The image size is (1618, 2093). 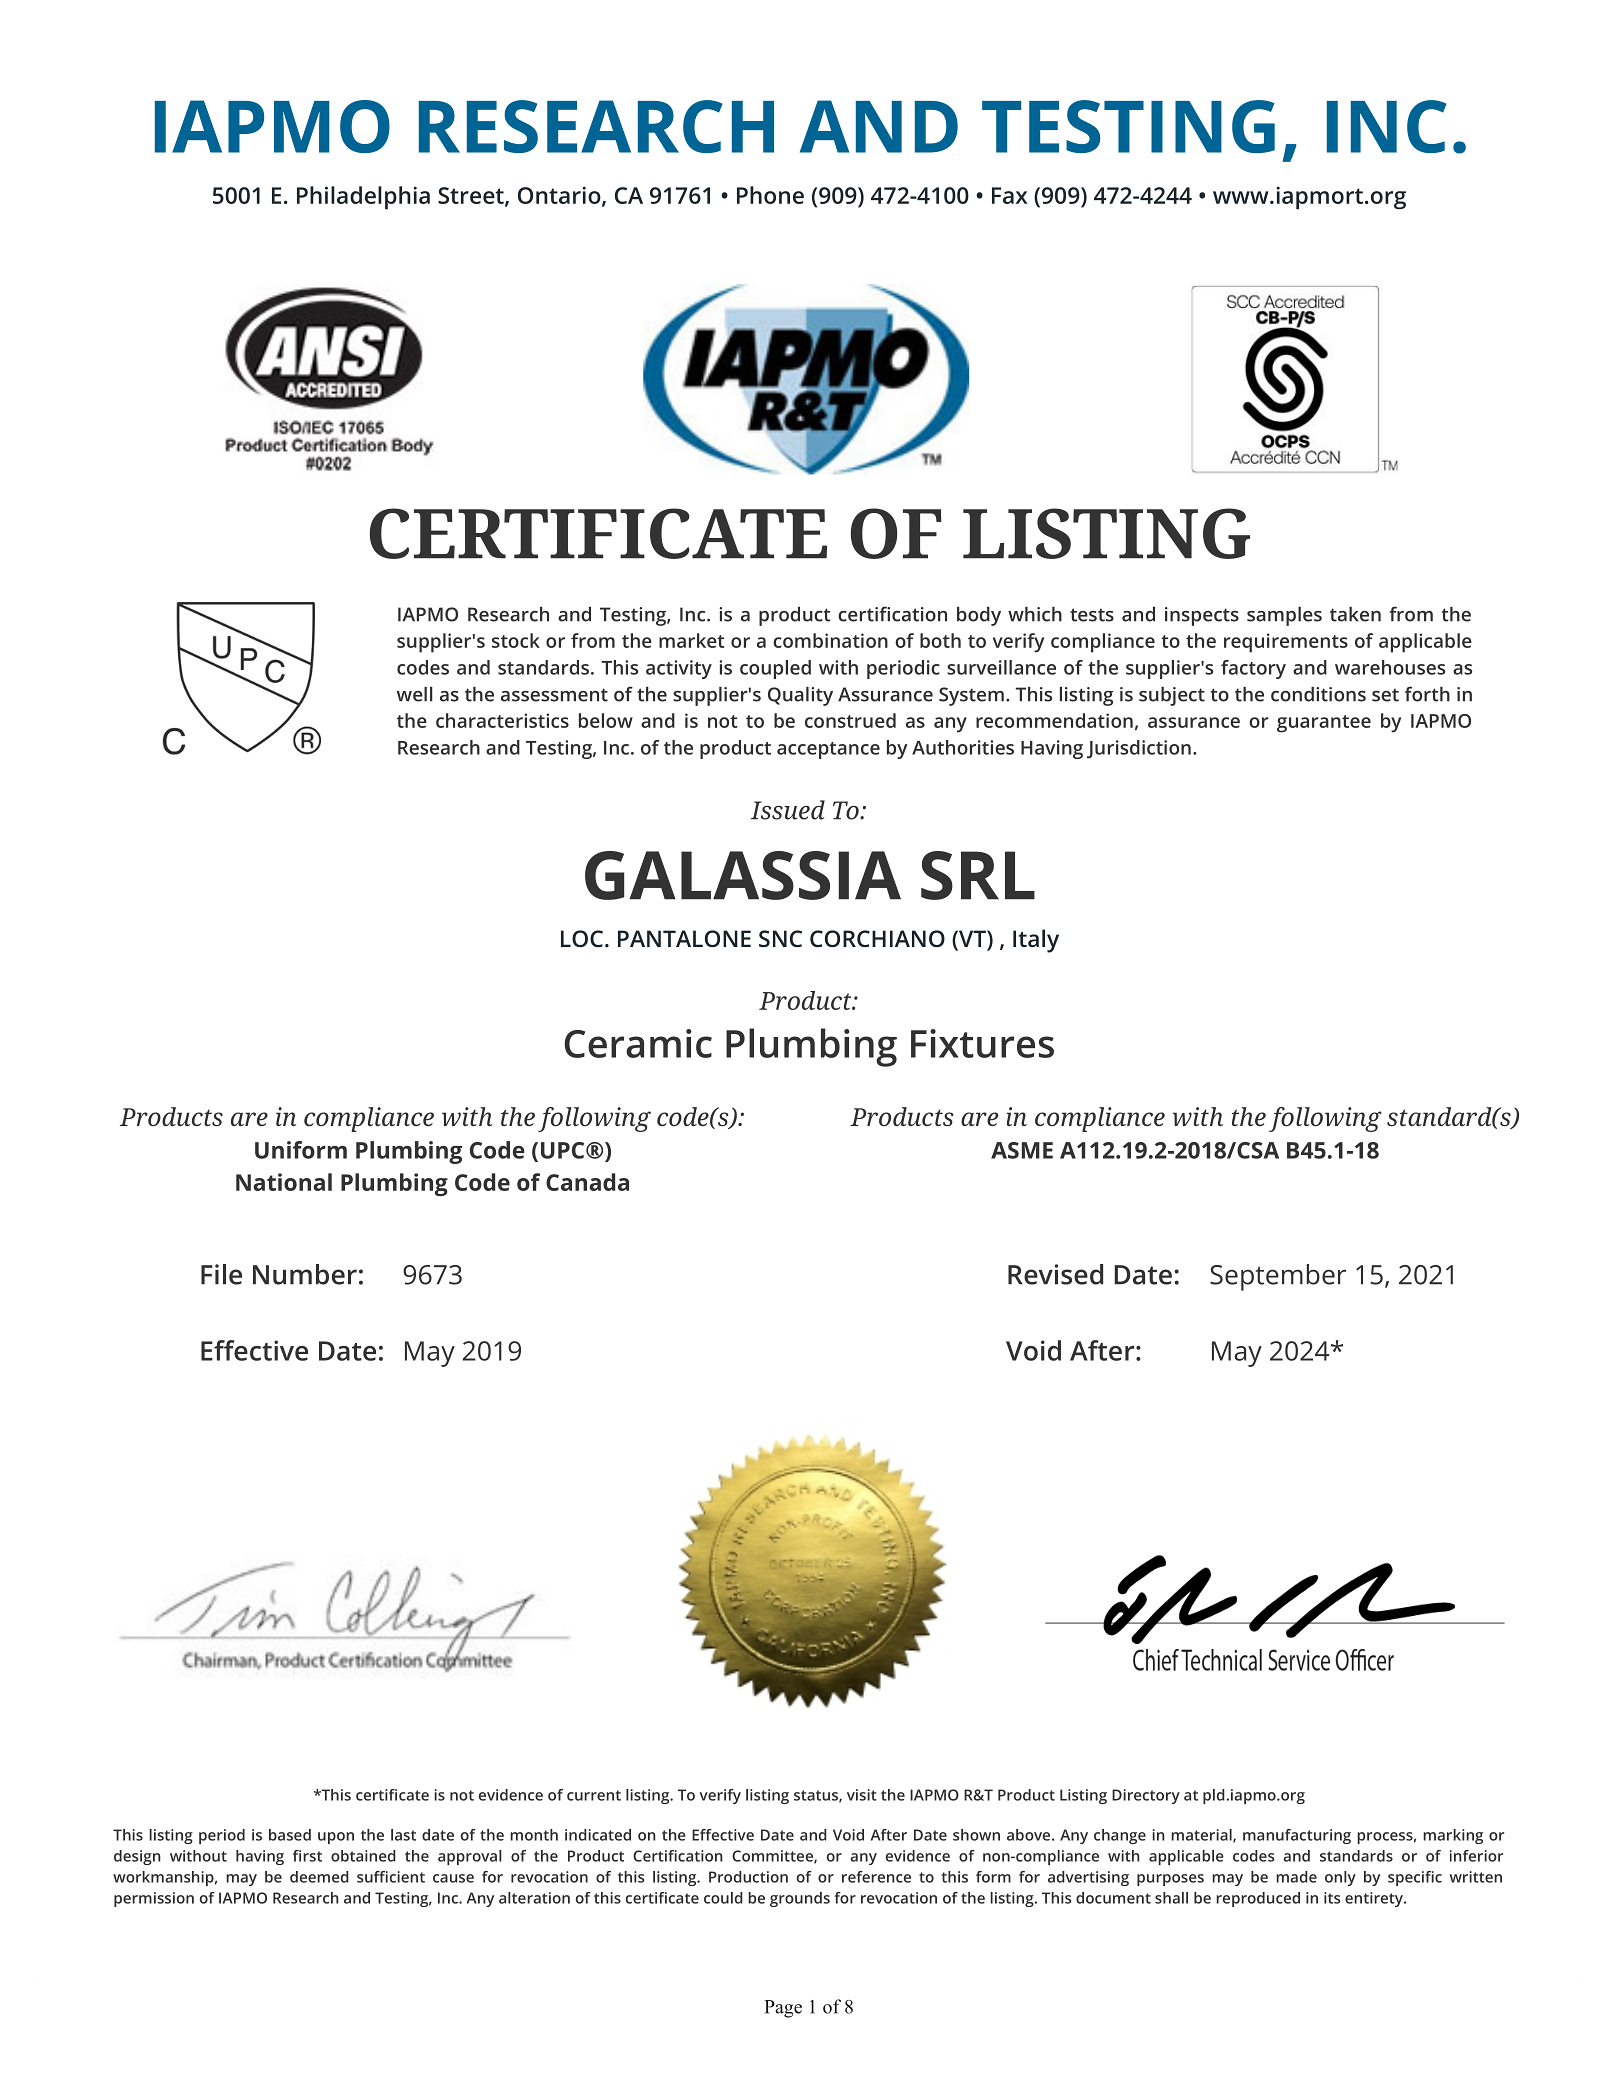 I want to click on deemed, so click(x=319, y=1877).
